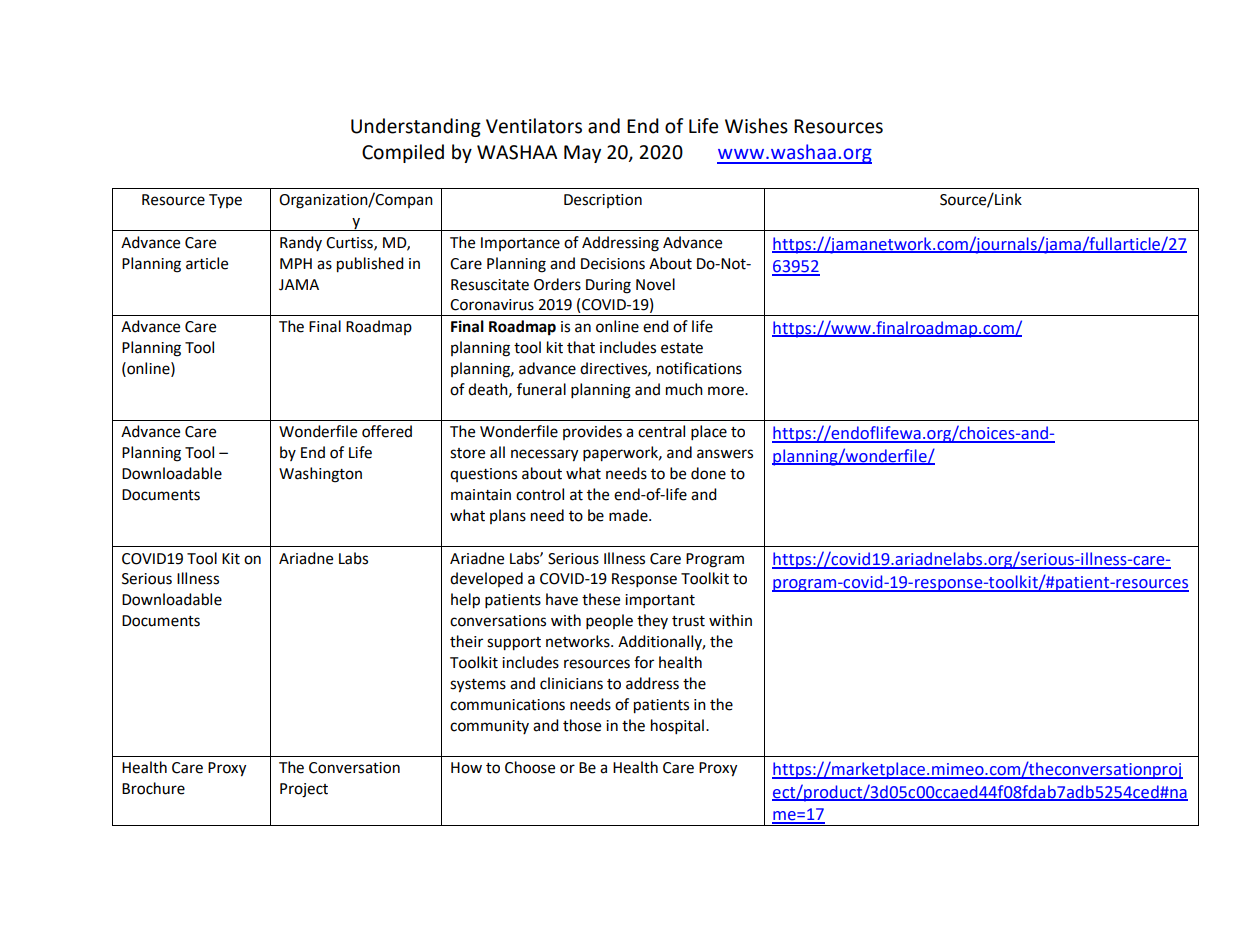  What do you see at coordinates (467, 453) in the document?
I see `store` at bounding box center [467, 453].
